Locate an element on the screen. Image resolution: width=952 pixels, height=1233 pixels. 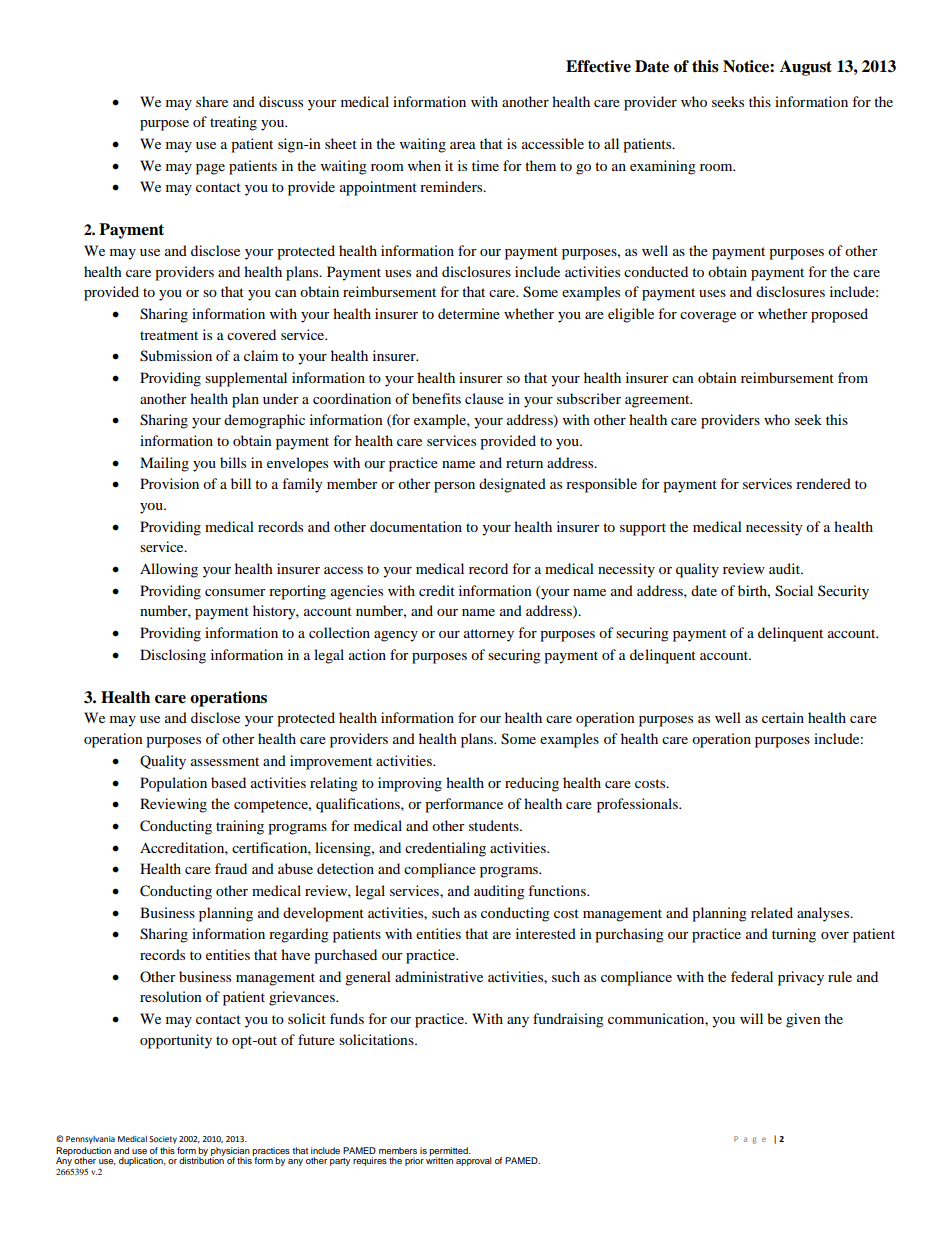
permitted is located at coordinates (449, 1152).
